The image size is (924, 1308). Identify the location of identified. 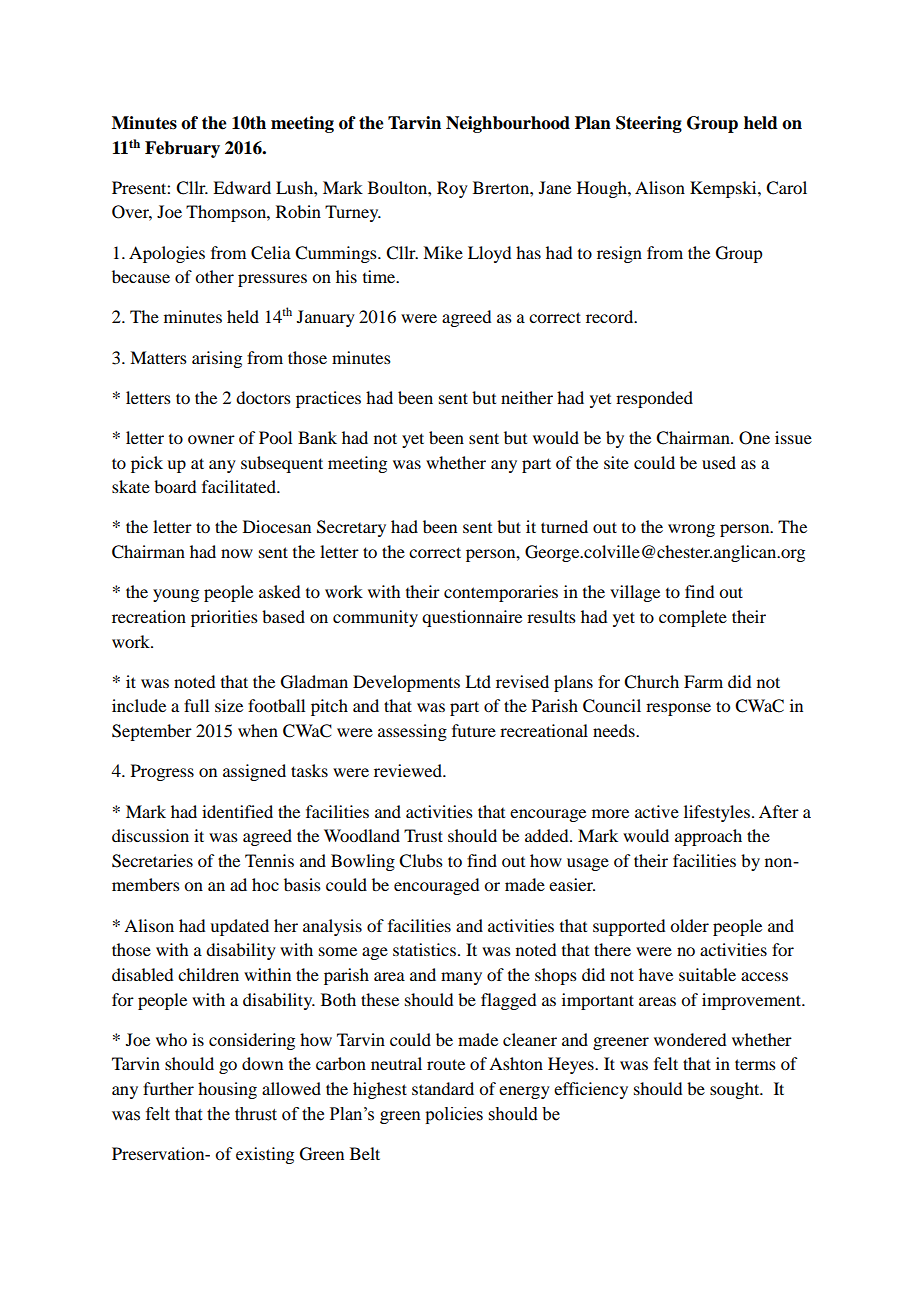
(237, 811).
